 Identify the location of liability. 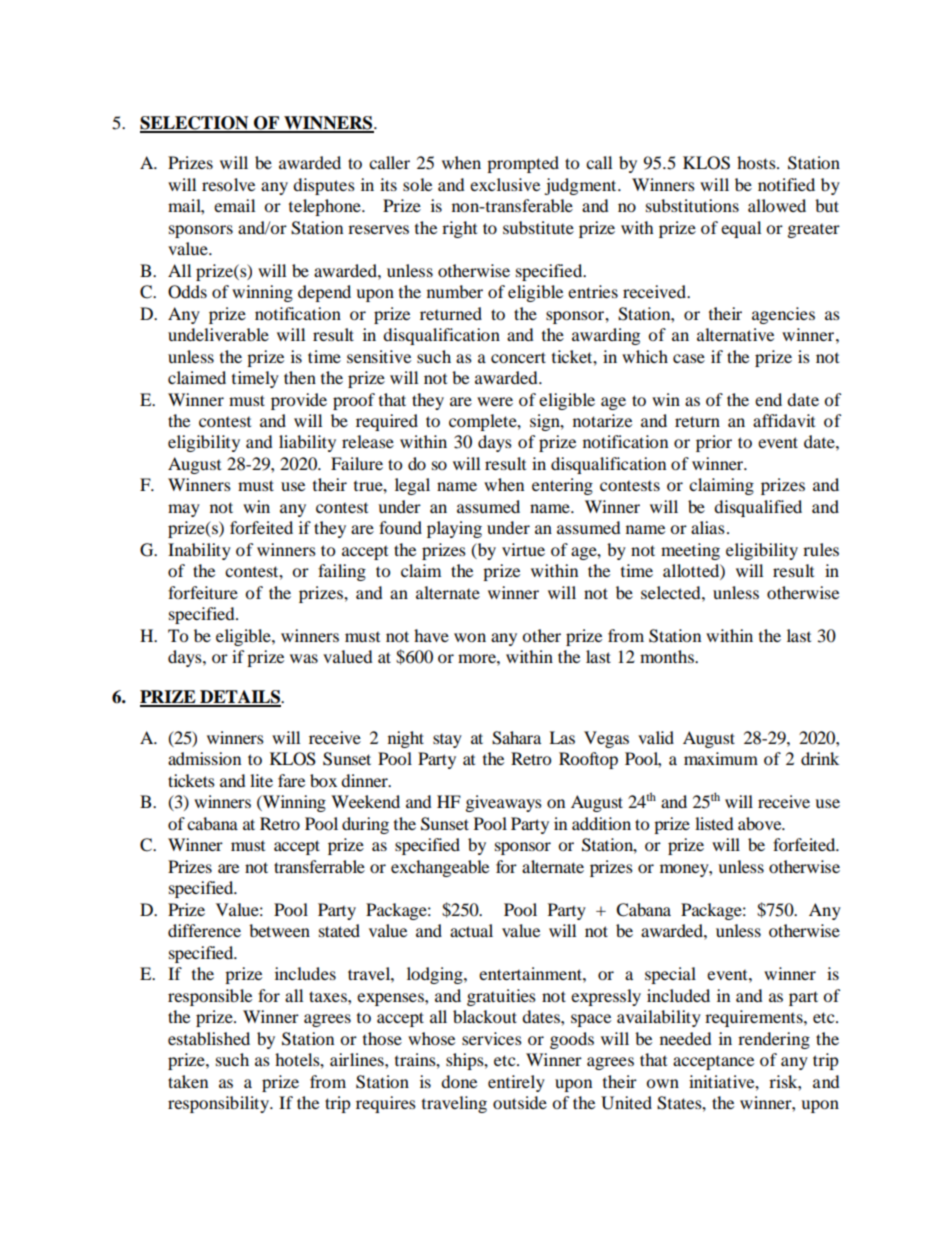
(307, 443).
